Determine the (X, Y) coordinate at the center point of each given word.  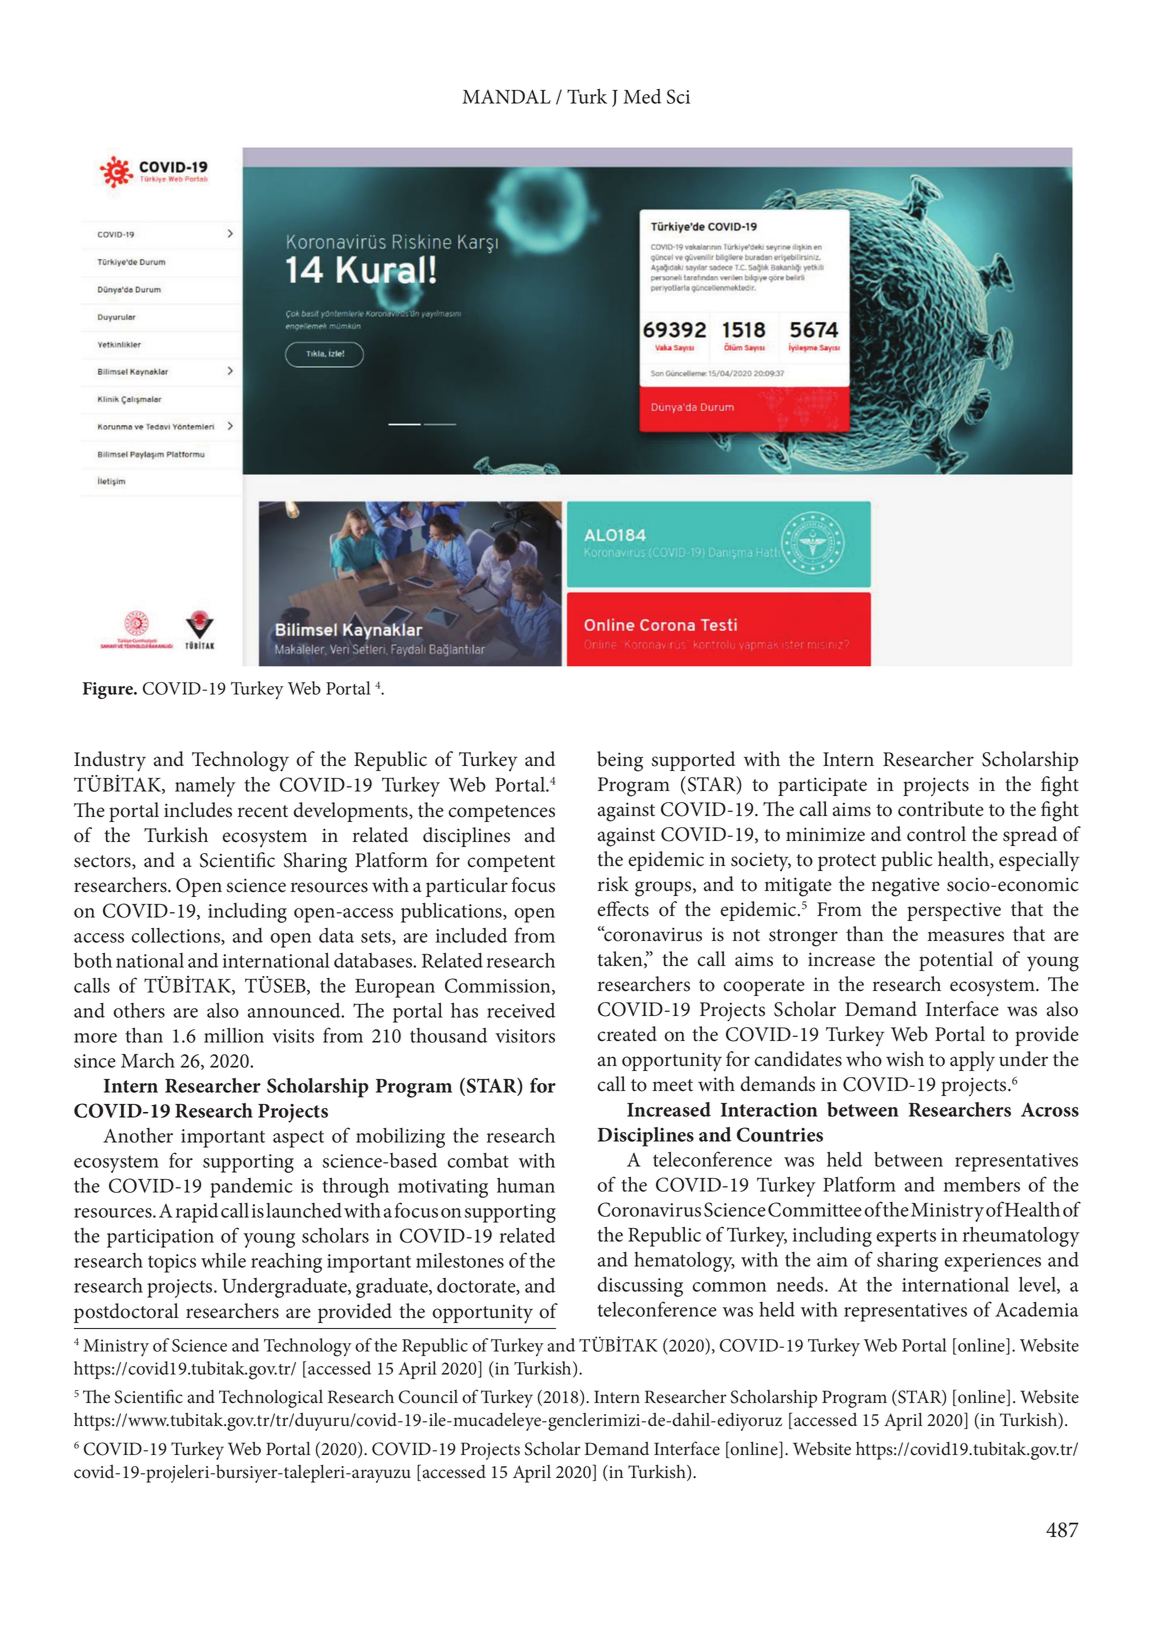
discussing (640, 1287)
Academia (1037, 1309)
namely (205, 787)
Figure (109, 690)
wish (905, 1059)
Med (642, 96)
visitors (525, 1036)
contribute (941, 809)
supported (693, 761)
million (234, 1035)
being (620, 761)
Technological (271, 1399)
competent (511, 863)
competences (502, 813)
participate (822, 786)
